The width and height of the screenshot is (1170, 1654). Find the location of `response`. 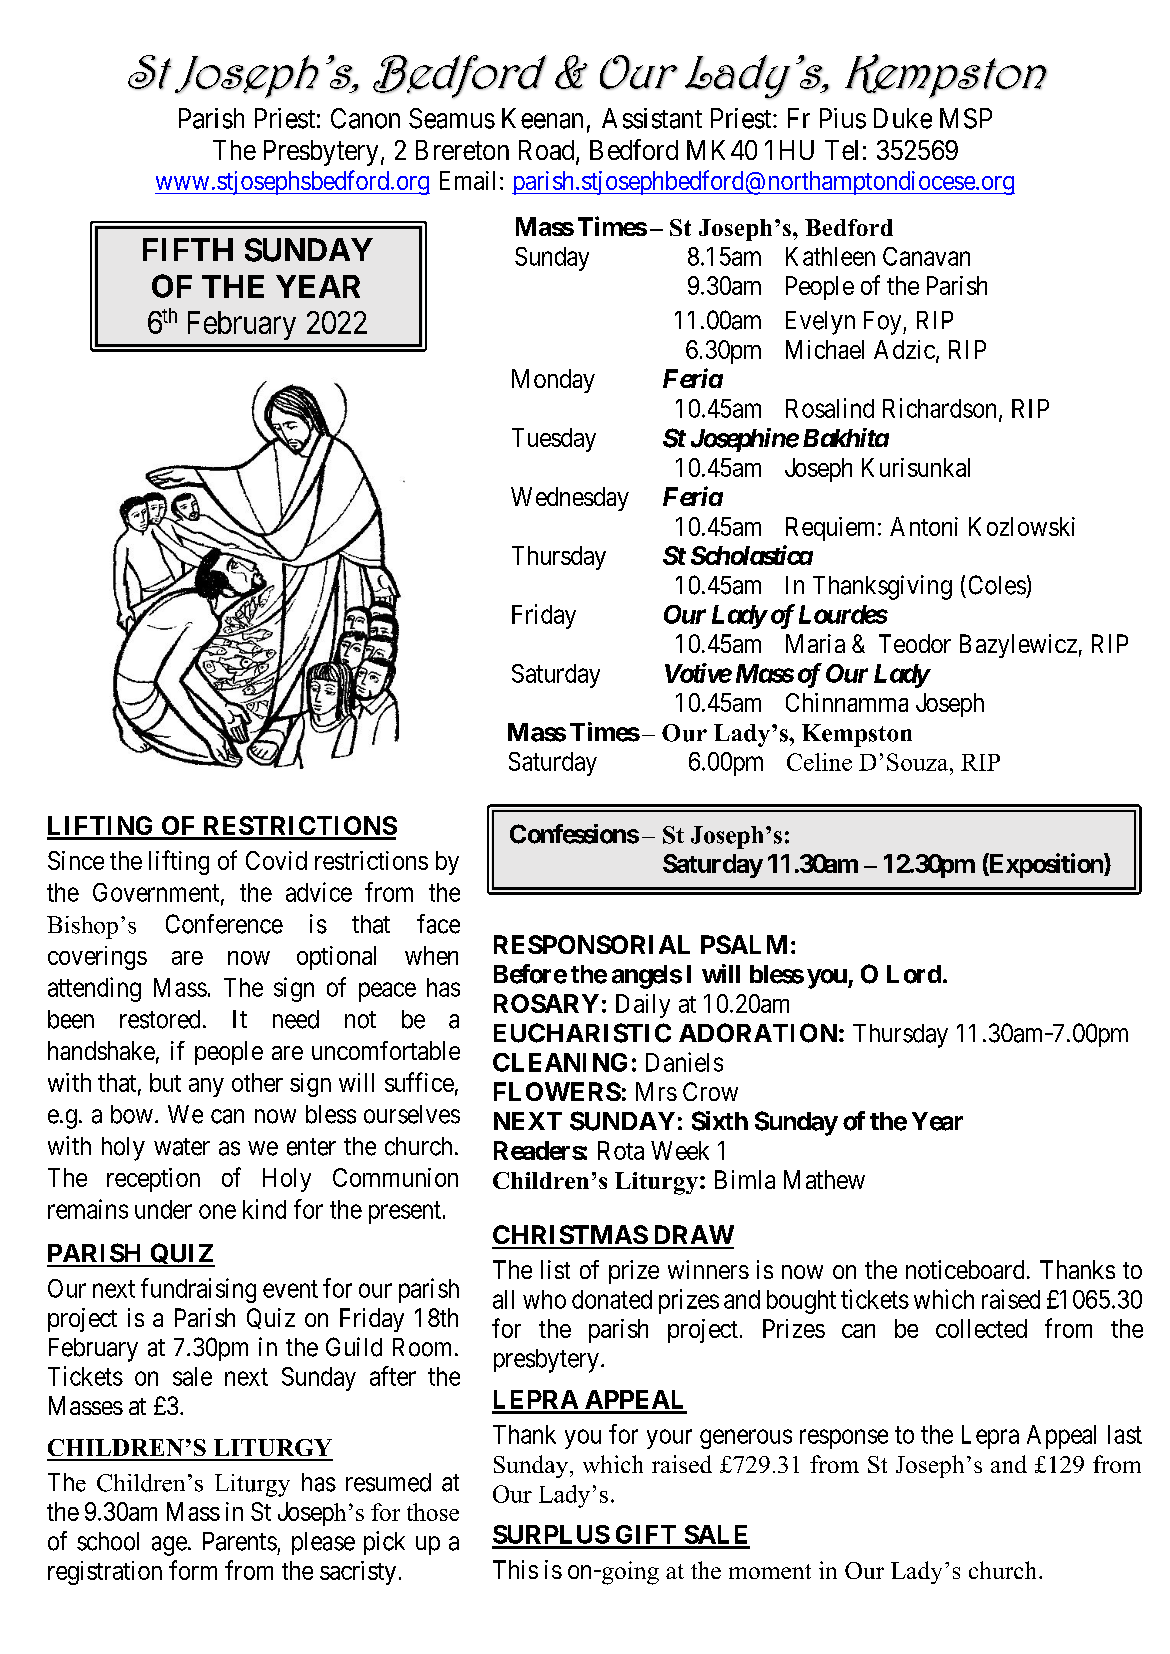

response is located at coordinates (844, 1439).
